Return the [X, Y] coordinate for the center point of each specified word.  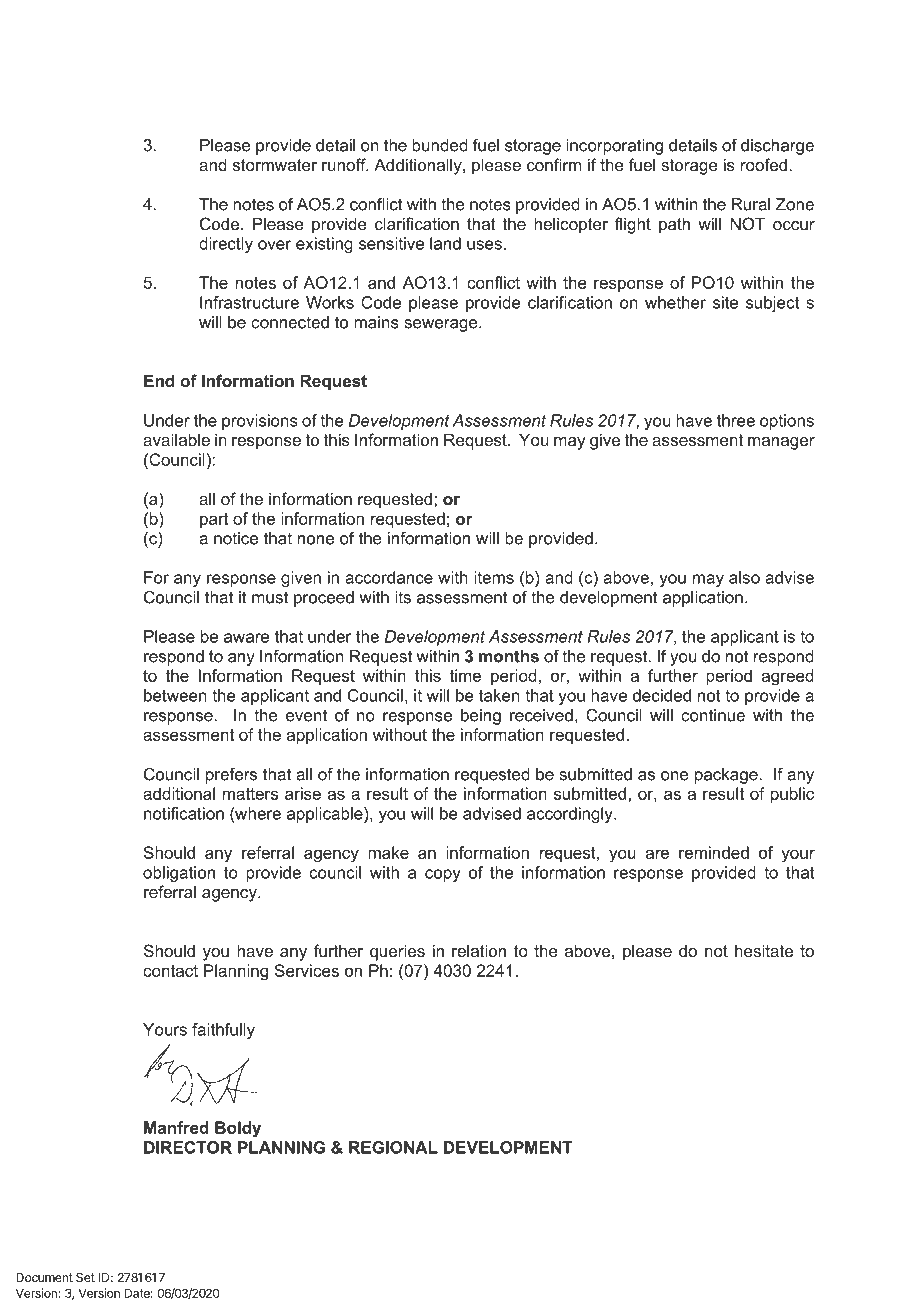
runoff [345, 164]
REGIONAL [393, 1147]
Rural [751, 204]
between [175, 695]
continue [713, 715]
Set [85, 1277]
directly [226, 245]
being [481, 717]
